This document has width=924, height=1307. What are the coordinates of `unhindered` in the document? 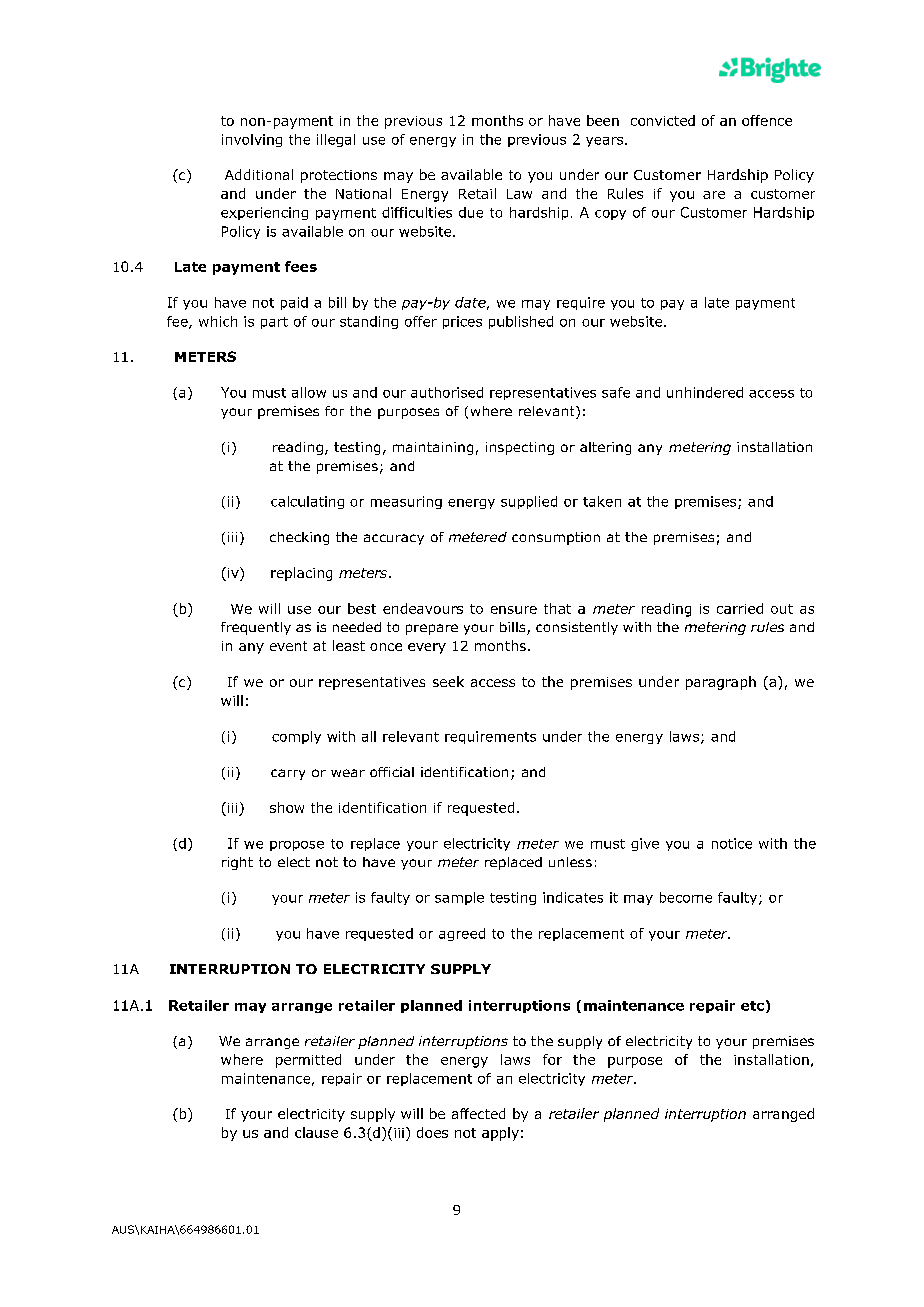 It's located at (705, 392).
